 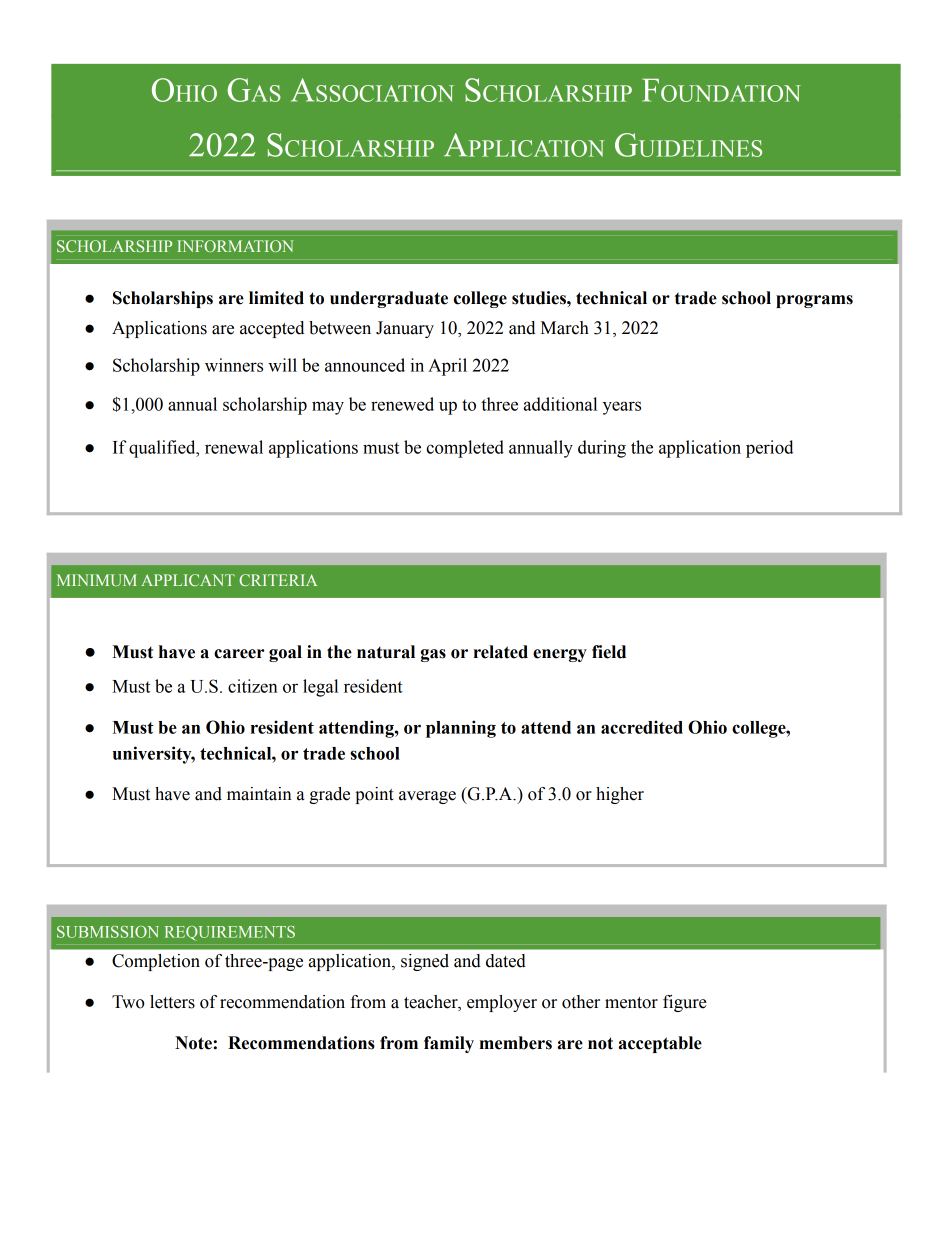 What do you see at coordinates (814, 301) in the screenshot?
I see `programs` at bounding box center [814, 301].
